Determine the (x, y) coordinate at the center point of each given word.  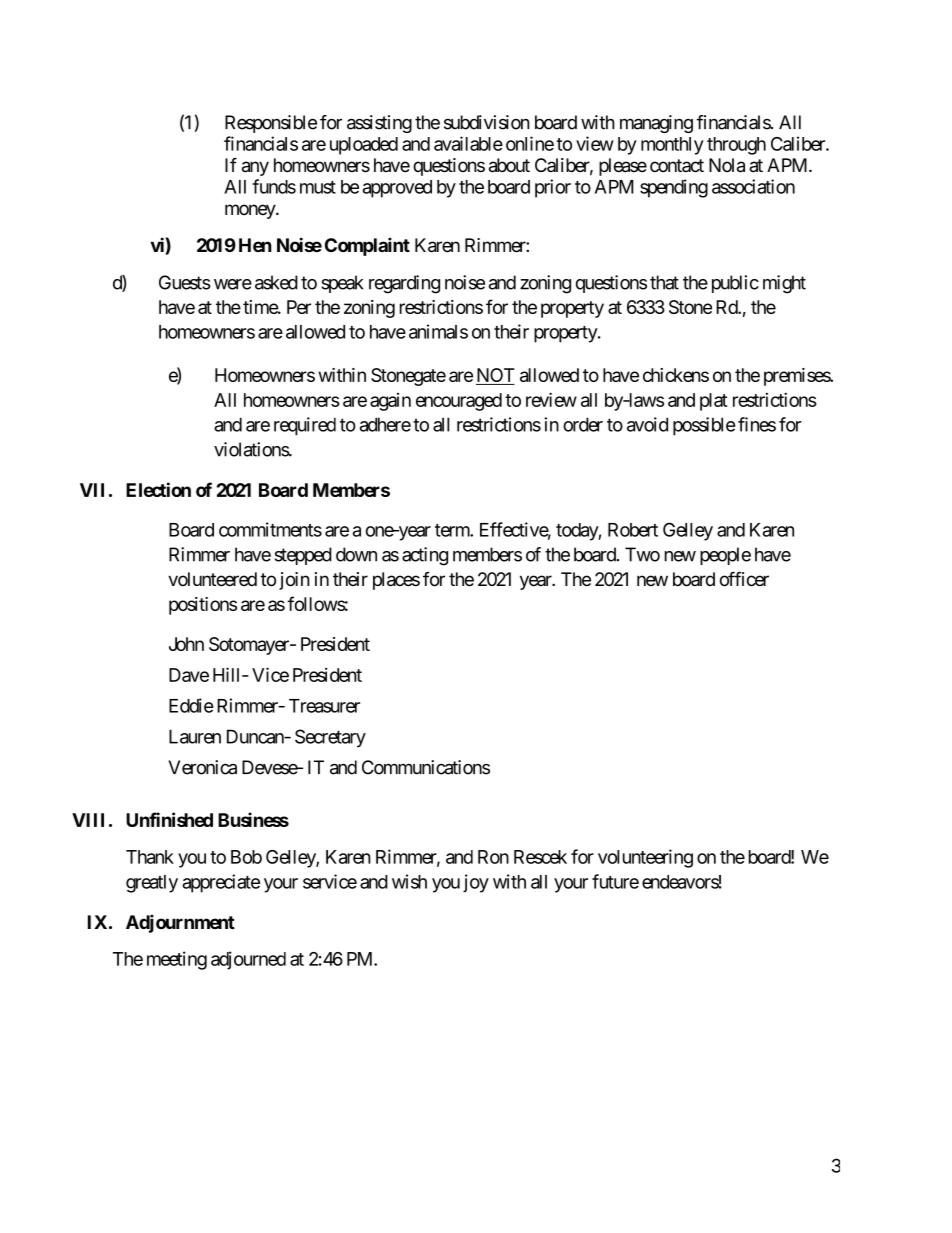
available (468, 143)
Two (642, 554)
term (453, 530)
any (255, 168)
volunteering (645, 858)
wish (409, 881)
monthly (672, 146)
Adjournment (180, 923)
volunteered (212, 579)
